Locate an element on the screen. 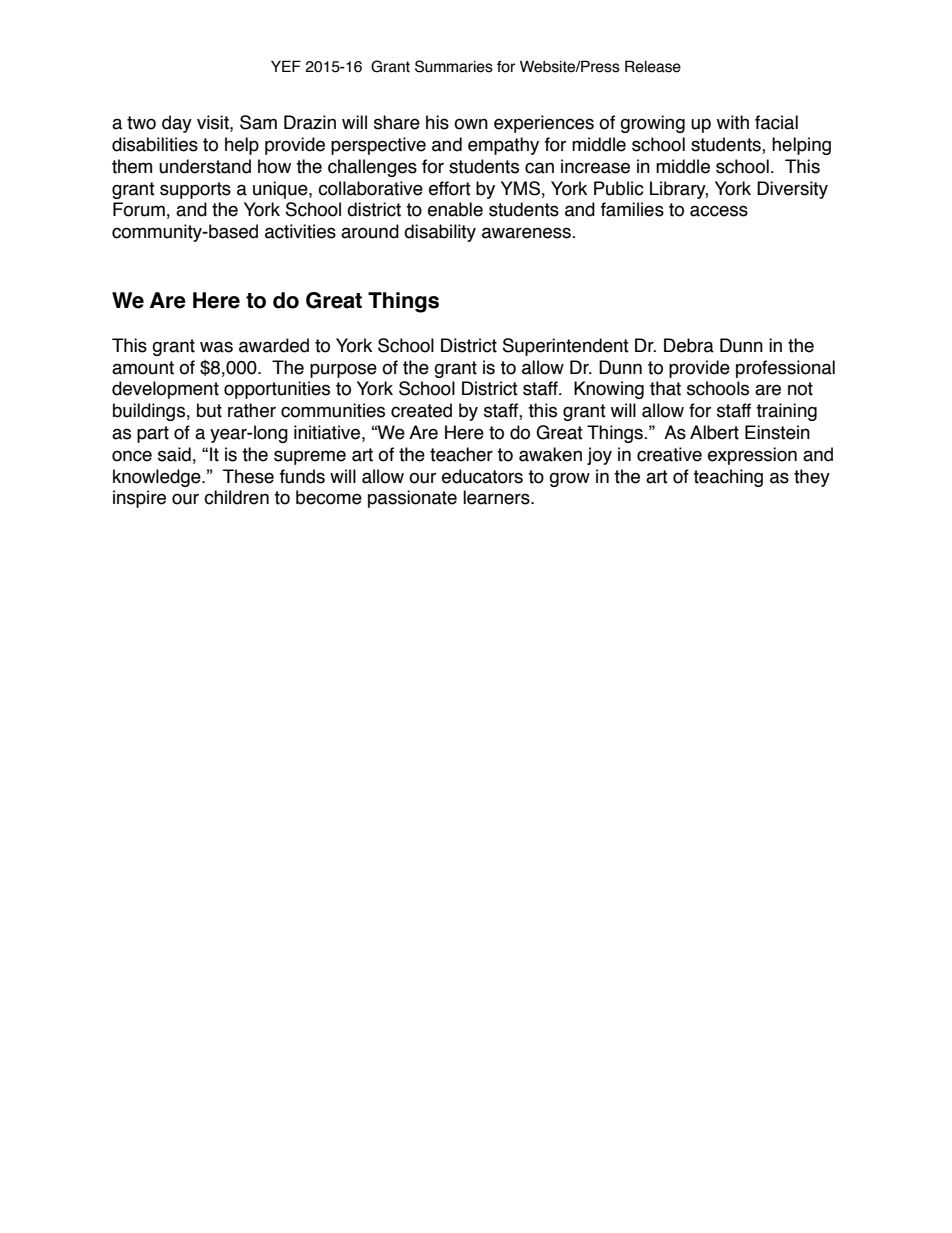  educators is located at coordinates (482, 476).
